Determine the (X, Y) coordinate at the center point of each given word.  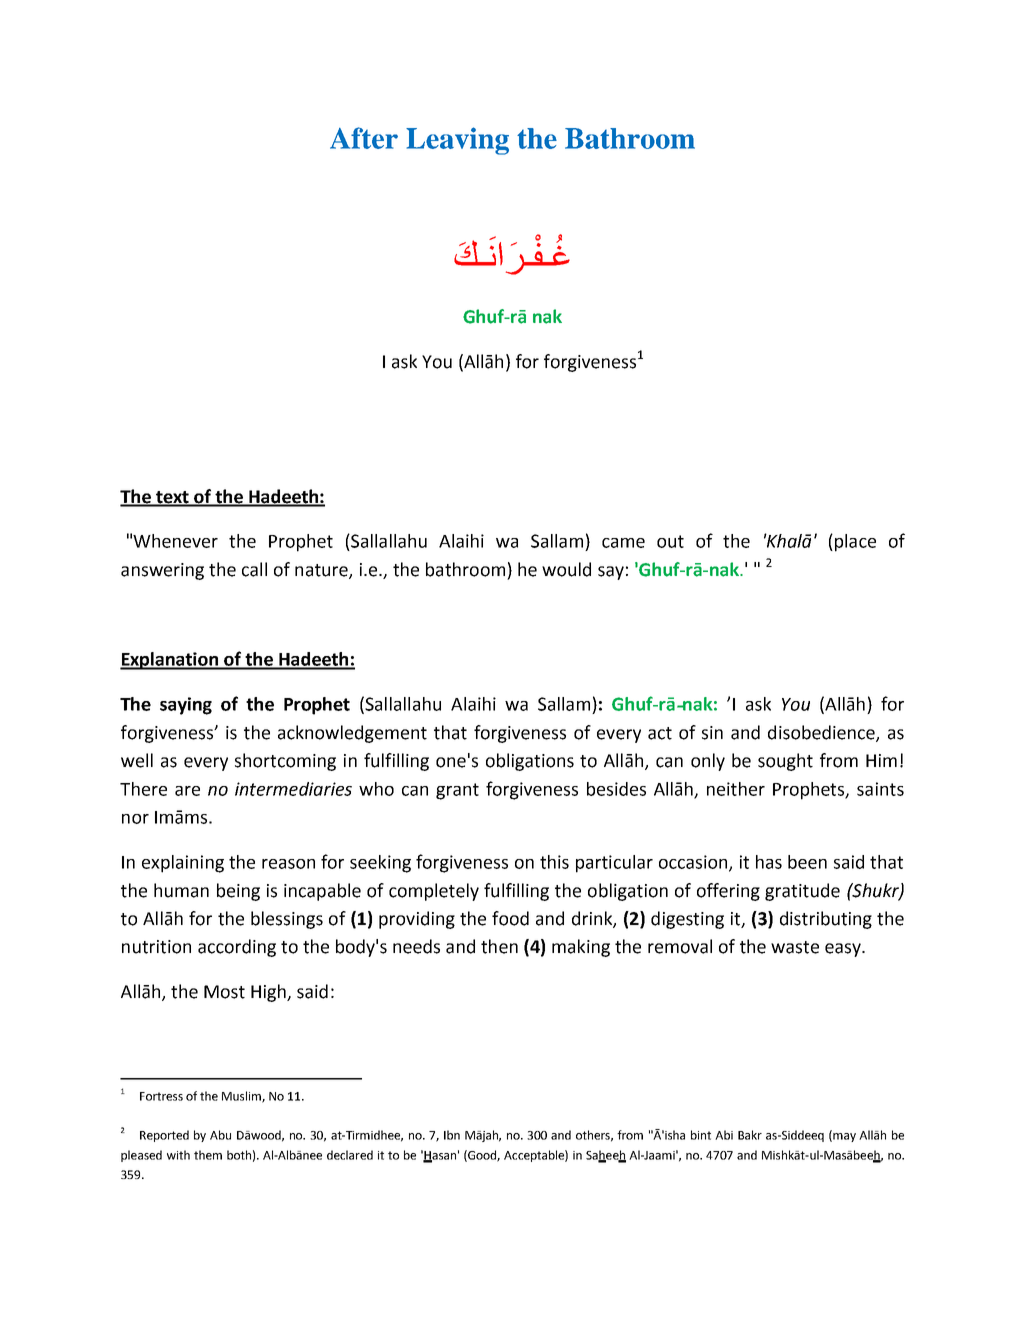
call (254, 569)
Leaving (457, 141)
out (670, 541)
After (364, 138)
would (566, 569)
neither (736, 789)
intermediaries (293, 789)
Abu (220, 1135)
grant (457, 791)
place (854, 543)
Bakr (750, 1135)
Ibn (452, 1135)
